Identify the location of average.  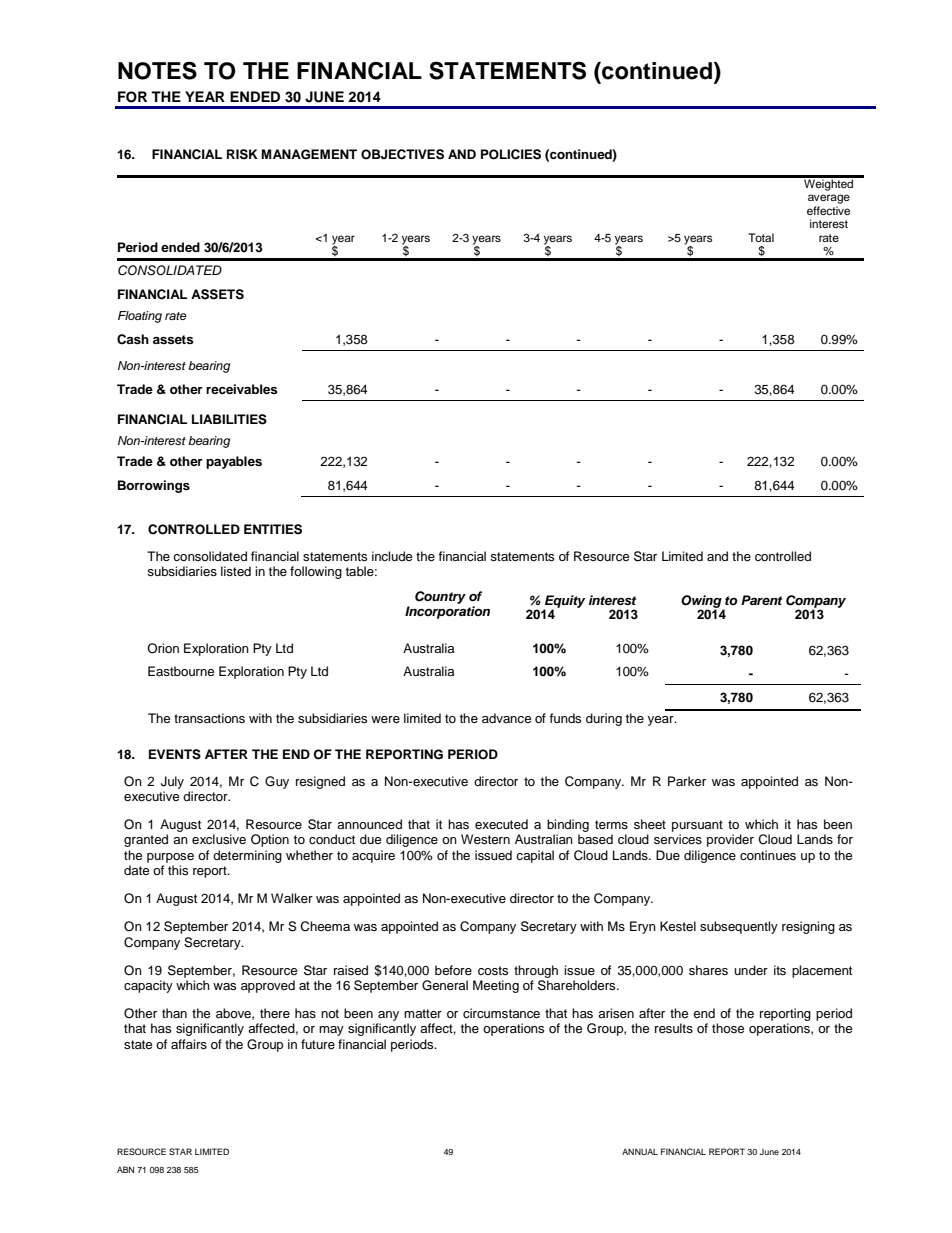
(829, 199).
